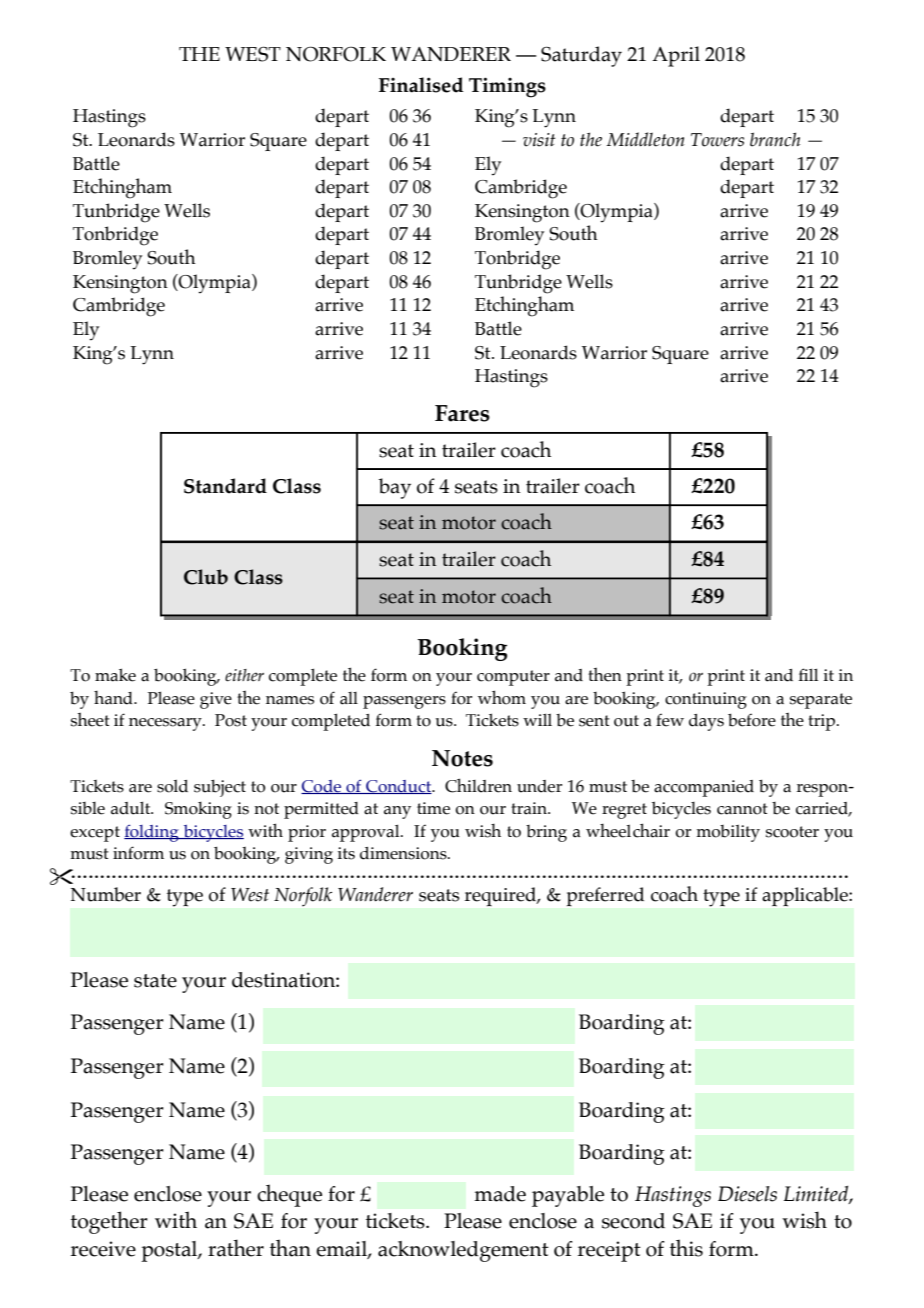 Image resolution: width=924 pixels, height=1308 pixels. What do you see at coordinates (507, 87) in the screenshot?
I see `Timings` at bounding box center [507, 87].
